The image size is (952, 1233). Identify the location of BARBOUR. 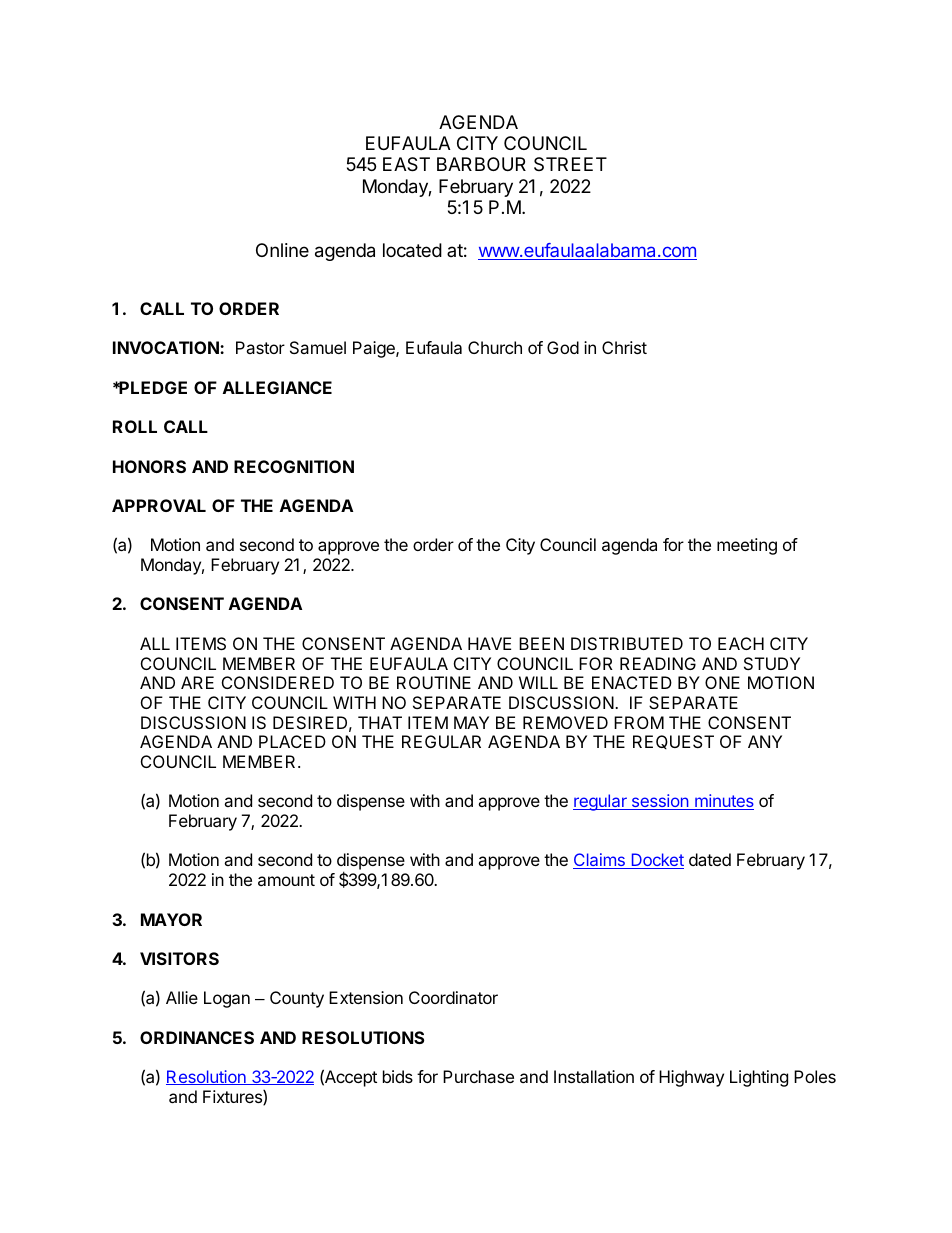
(481, 164).
